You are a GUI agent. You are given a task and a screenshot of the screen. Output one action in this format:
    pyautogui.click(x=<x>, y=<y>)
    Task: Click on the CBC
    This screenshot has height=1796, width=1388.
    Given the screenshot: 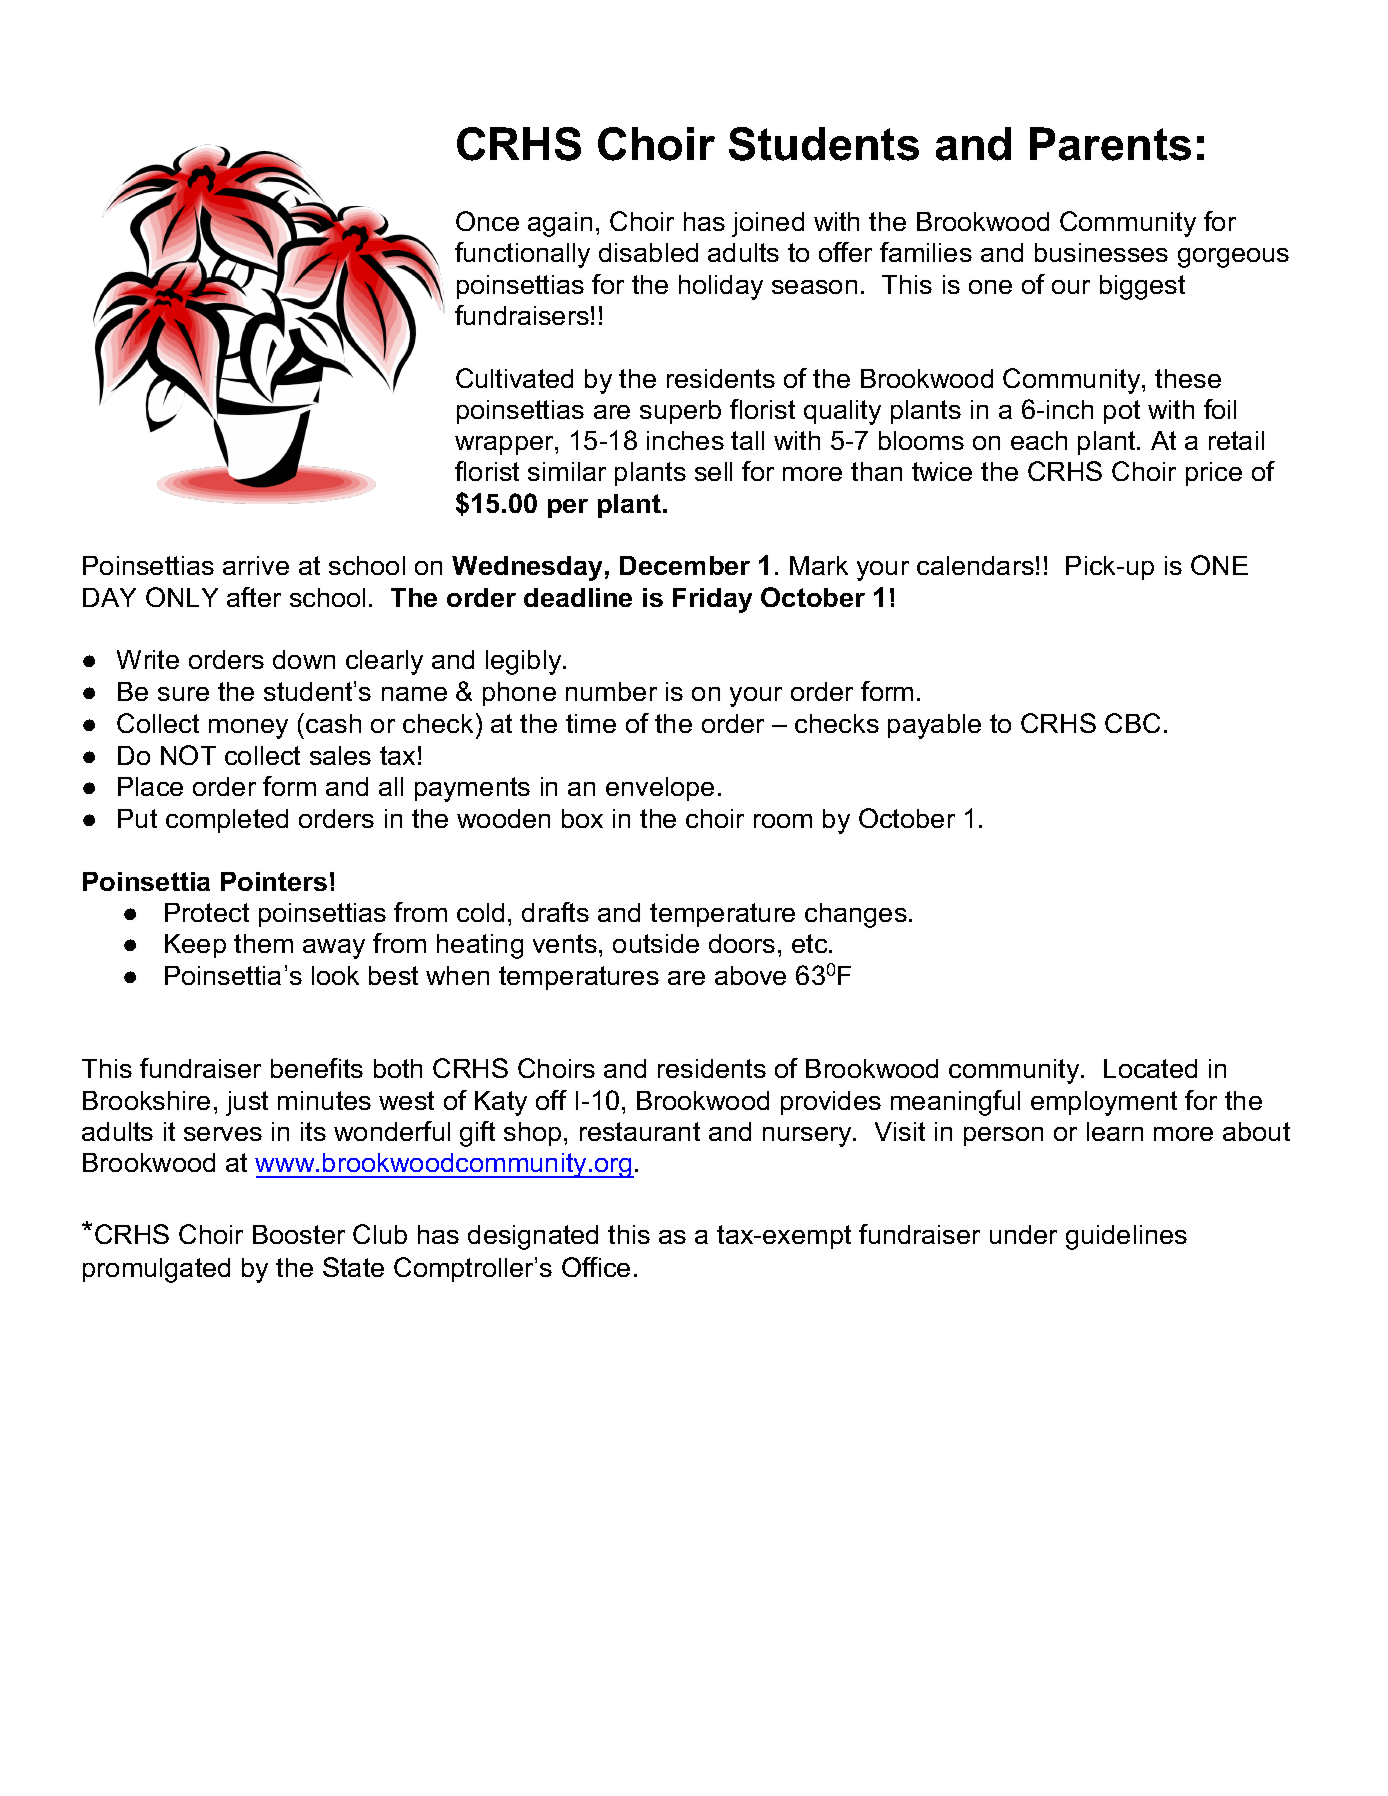 What is the action you would take?
    pyautogui.click(x=1132, y=723)
